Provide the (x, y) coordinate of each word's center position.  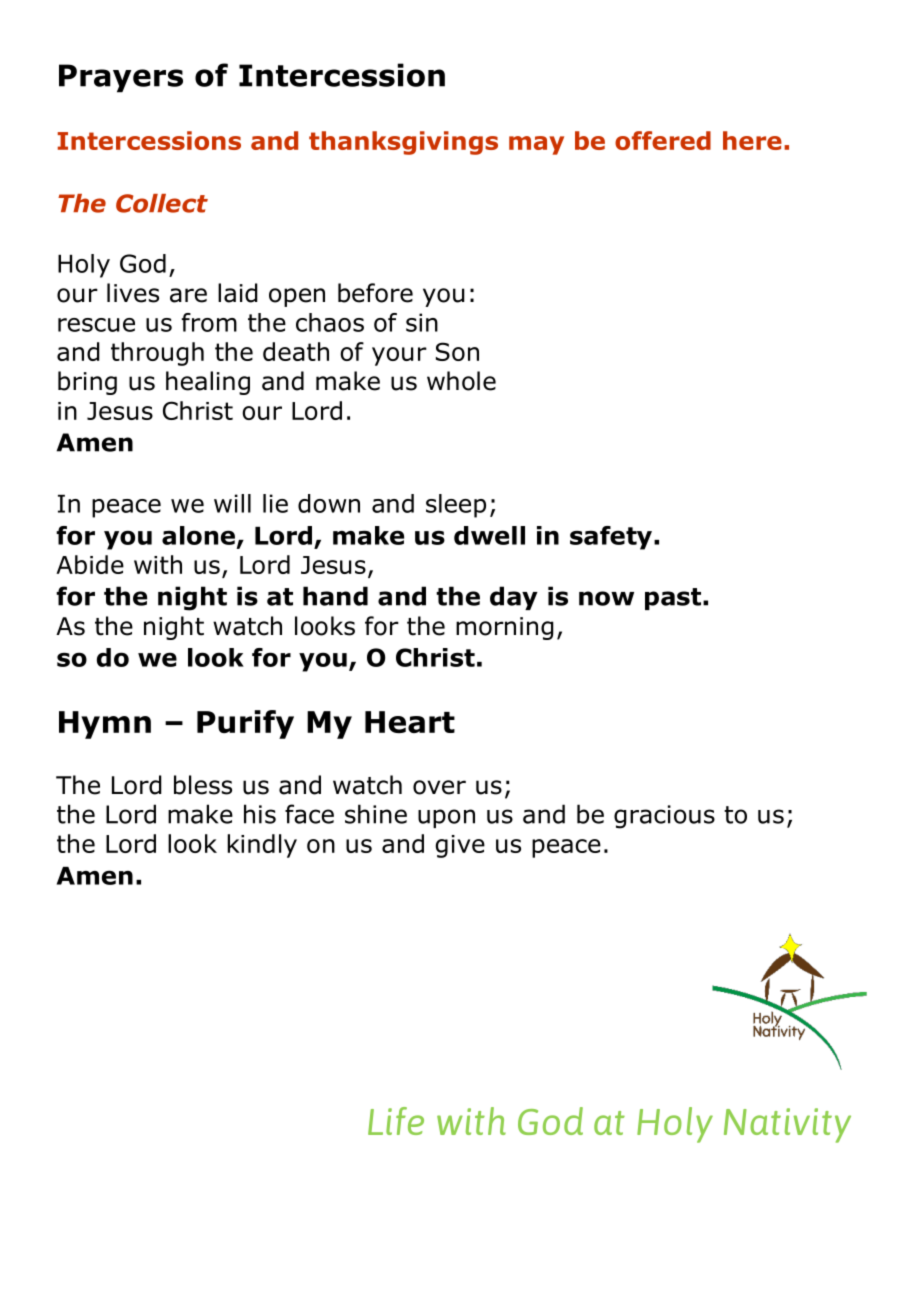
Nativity (787, 1125)
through (157, 354)
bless (203, 785)
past (674, 599)
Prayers (121, 78)
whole (461, 381)
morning (505, 628)
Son (457, 351)
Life (396, 1121)
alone (198, 535)
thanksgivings (403, 143)
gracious (664, 817)
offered (663, 140)
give (460, 846)
